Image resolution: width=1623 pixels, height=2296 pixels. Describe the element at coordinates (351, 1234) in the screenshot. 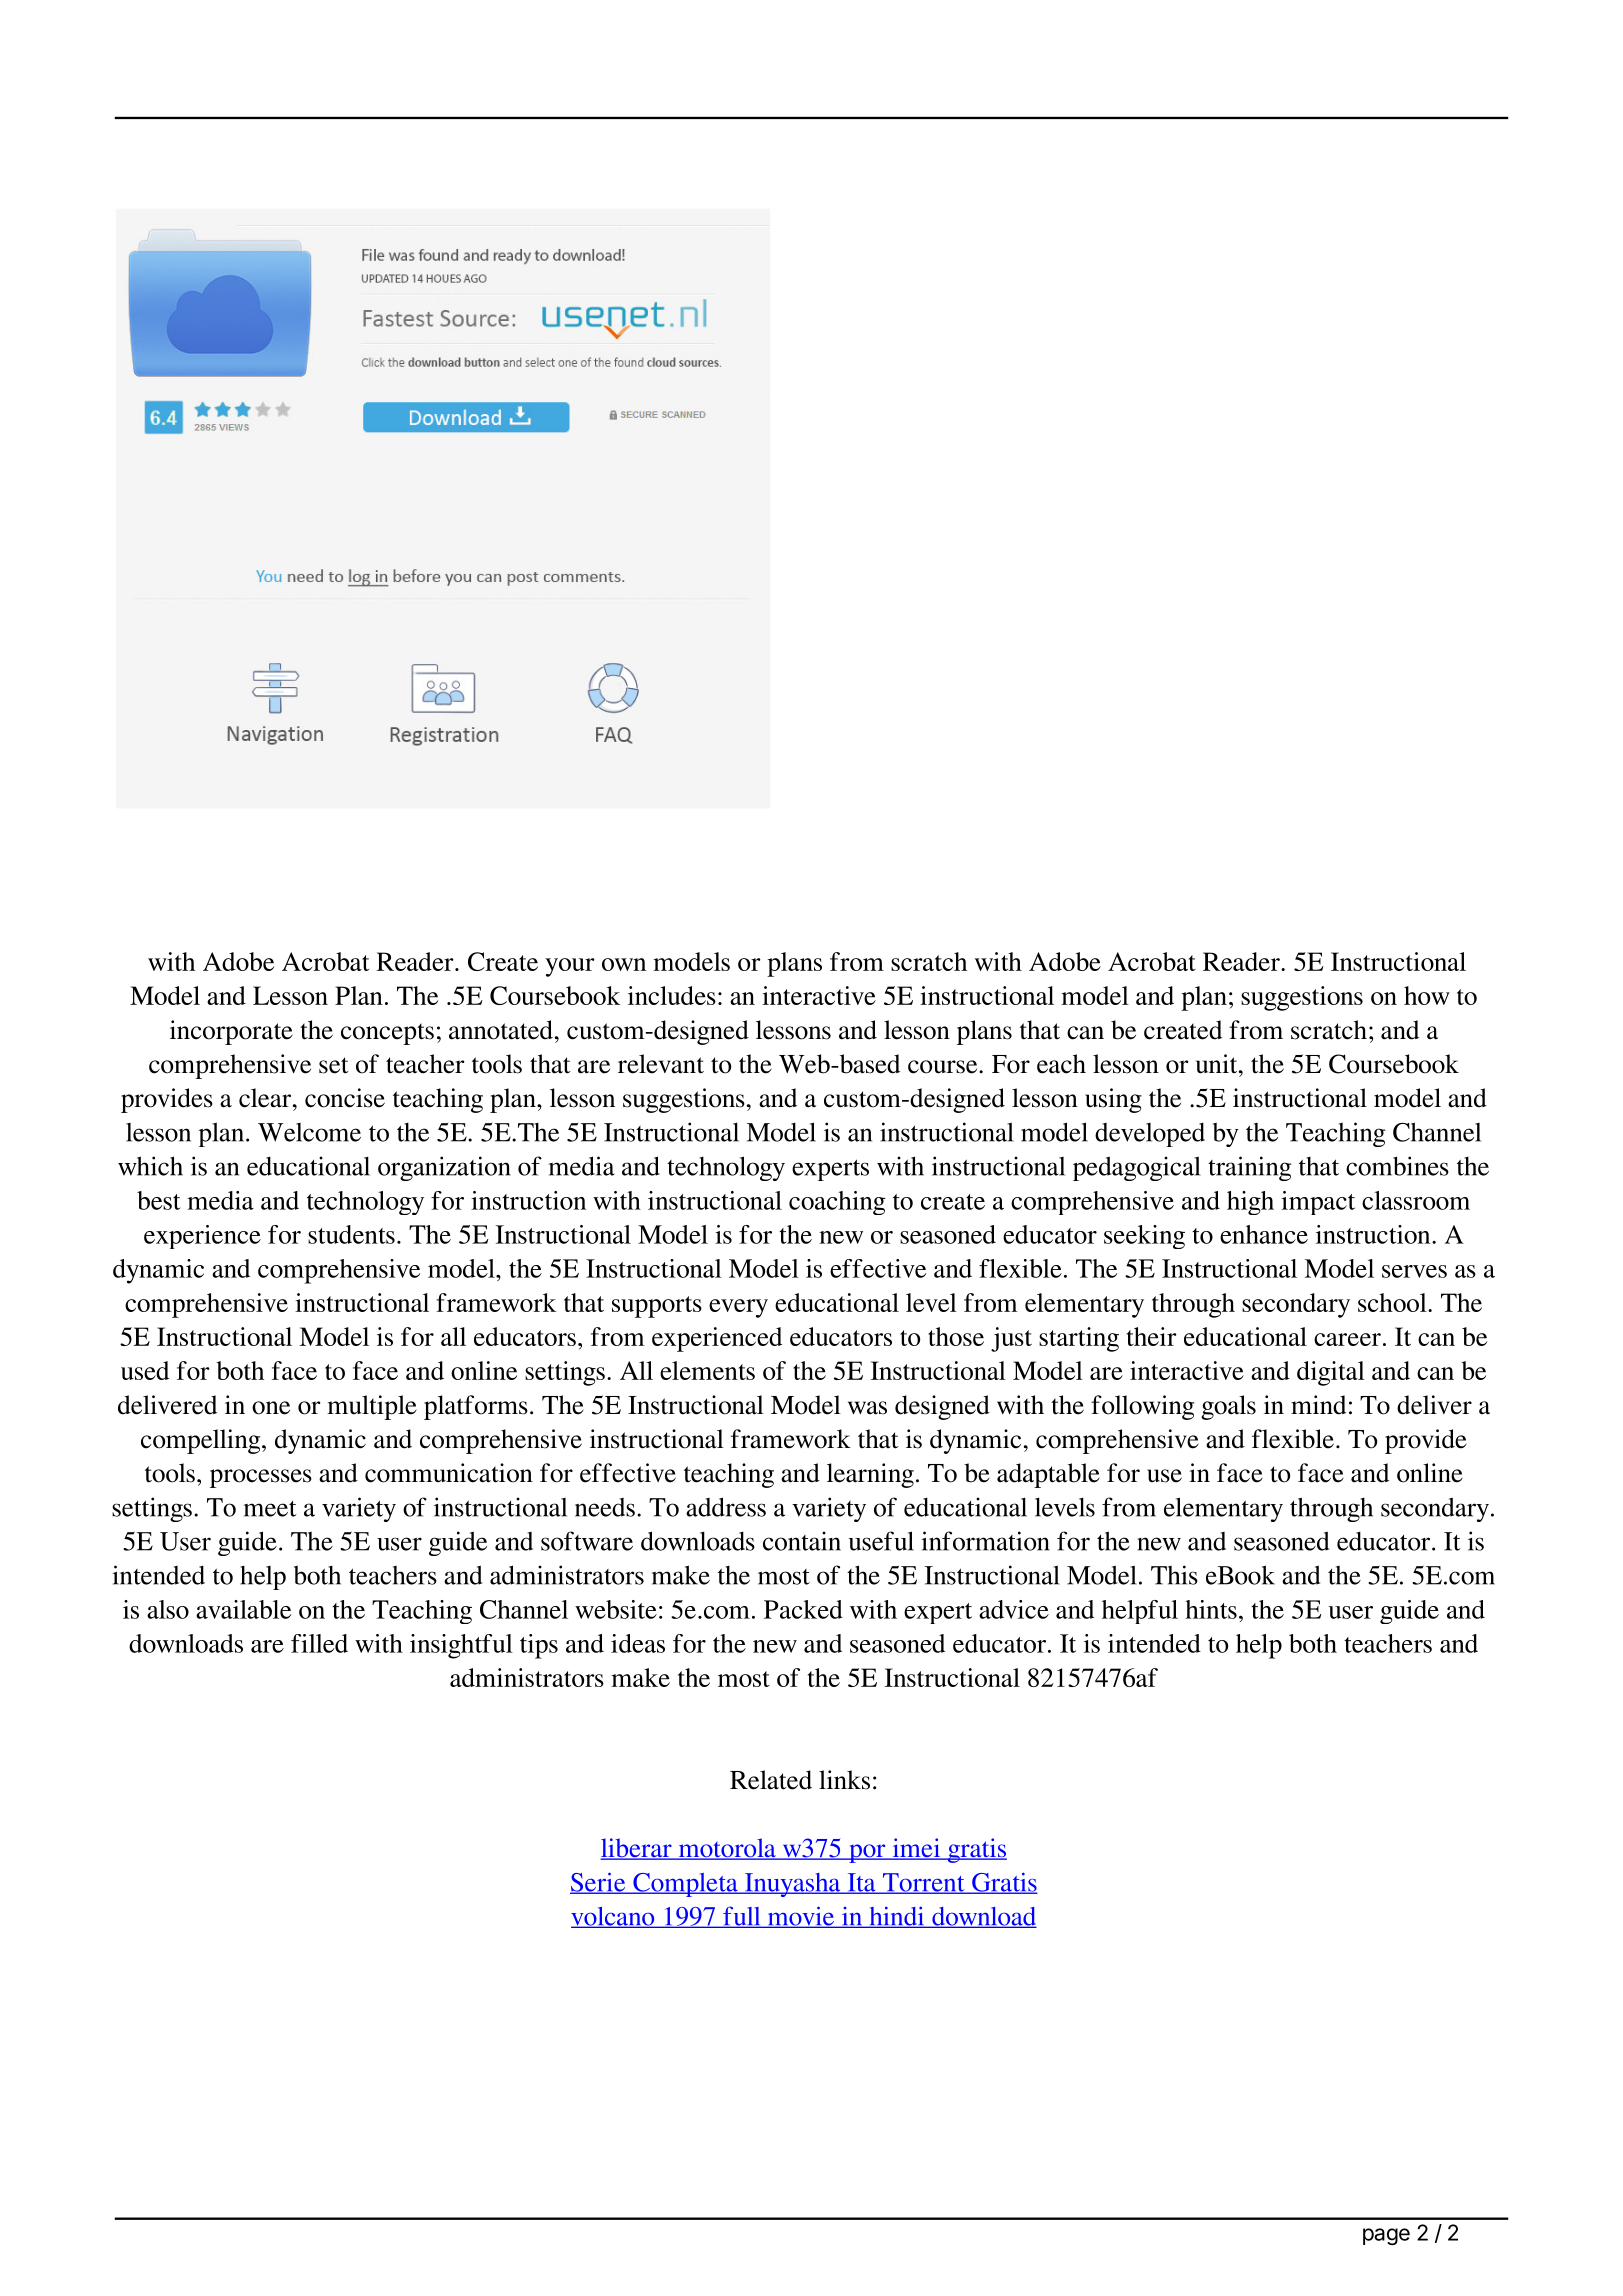

I see `students` at that location.
